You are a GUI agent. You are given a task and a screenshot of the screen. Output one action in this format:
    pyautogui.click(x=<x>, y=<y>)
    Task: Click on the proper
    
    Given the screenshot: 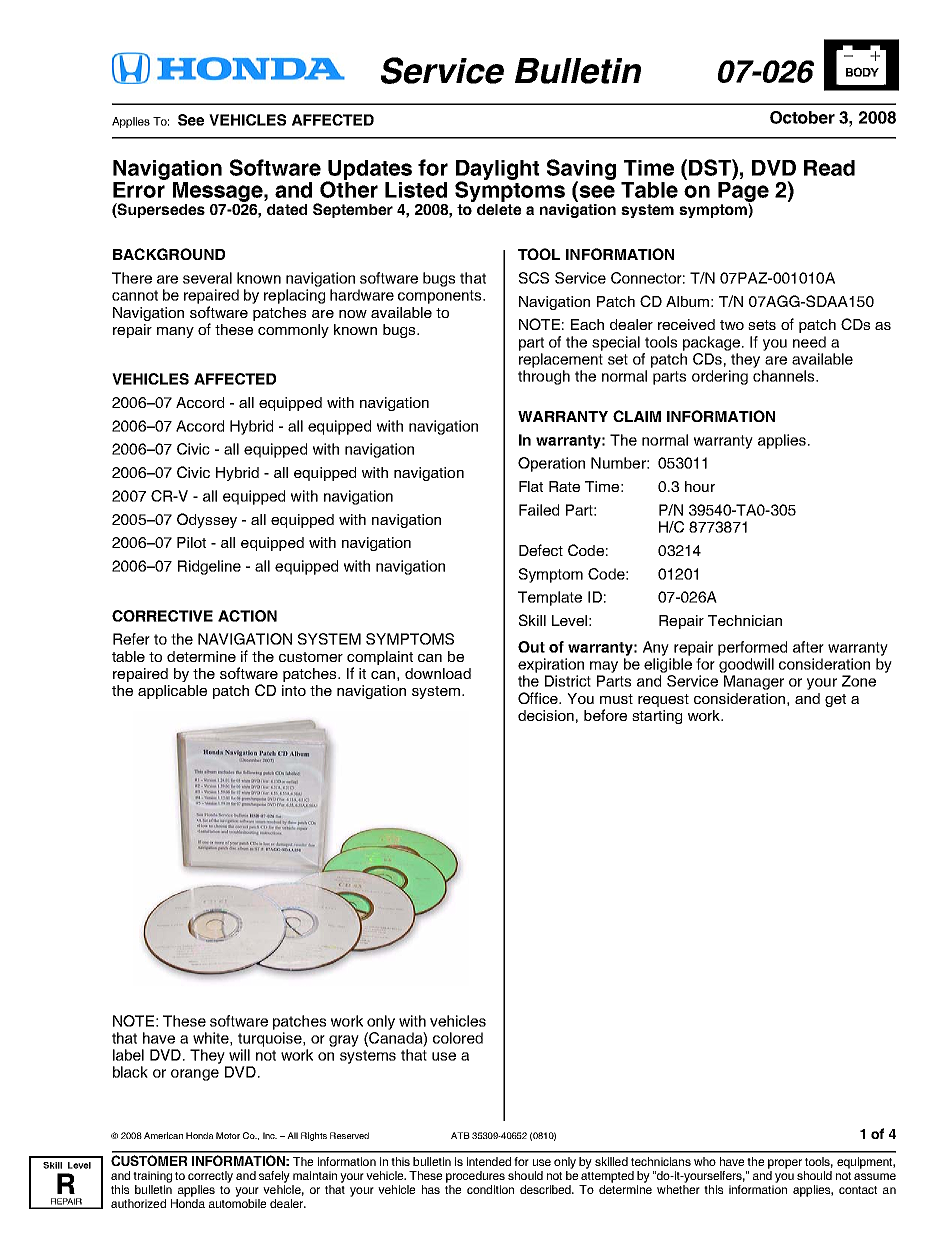 What is the action you would take?
    pyautogui.click(x=785, y=1164)
